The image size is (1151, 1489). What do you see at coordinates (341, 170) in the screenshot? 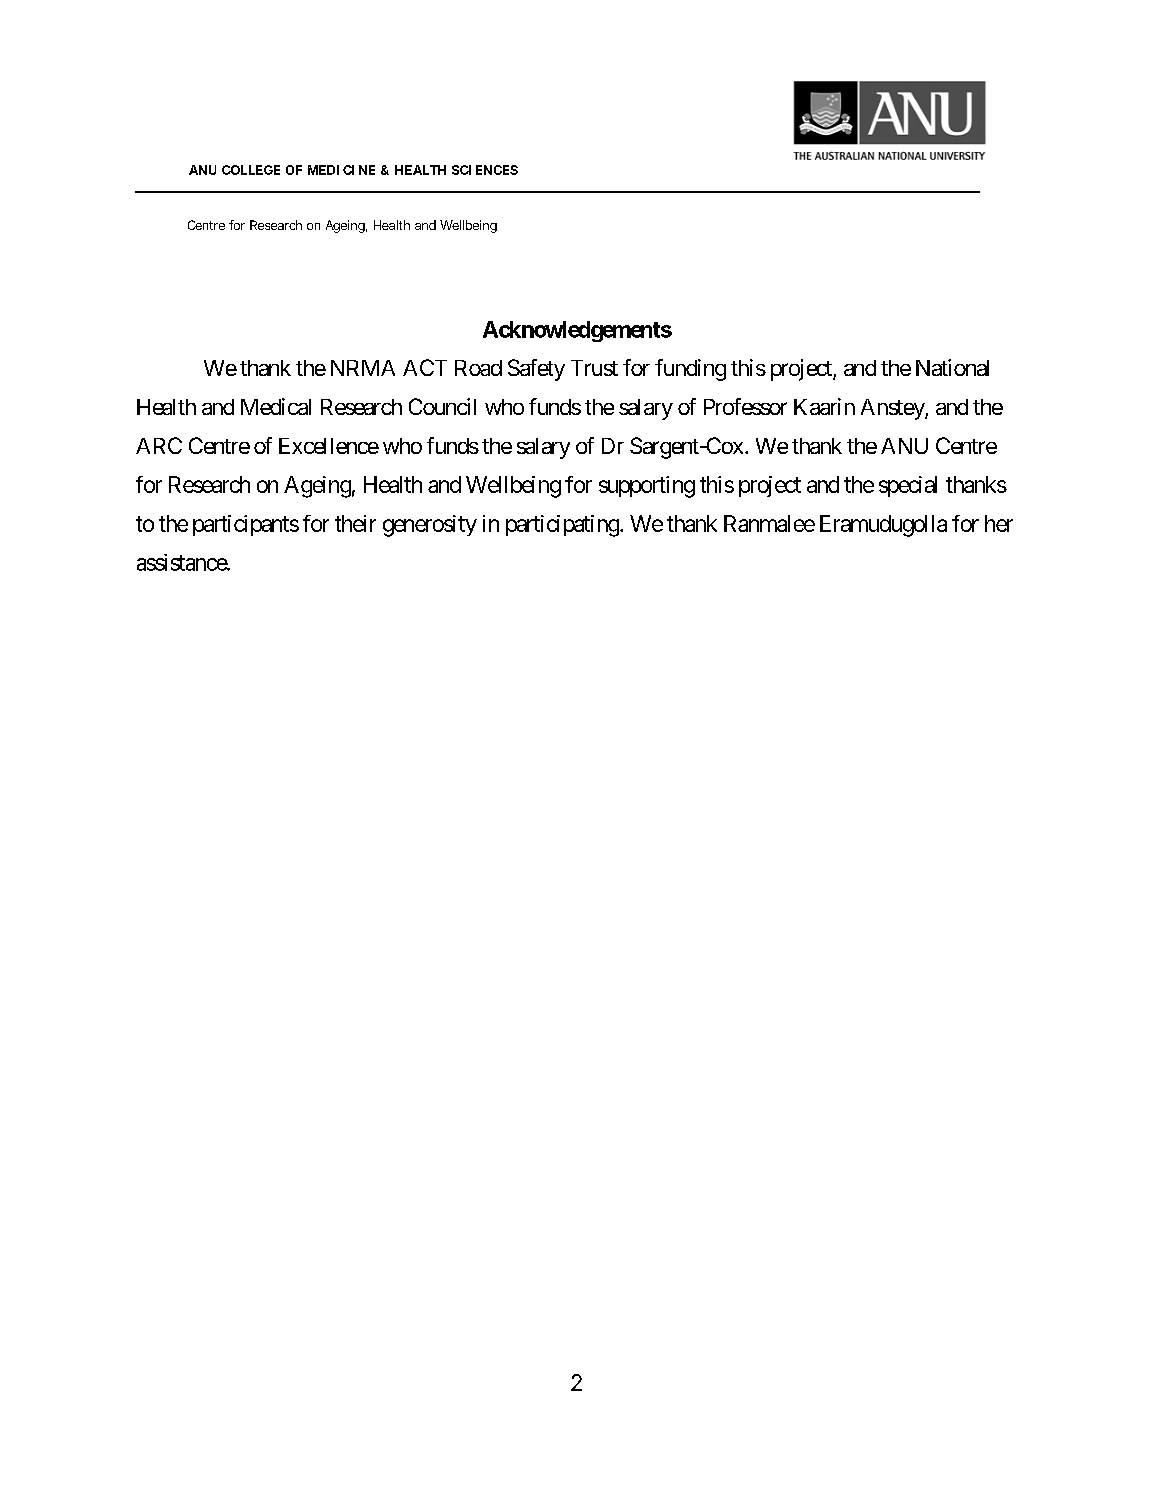
I see `MEDICINE` at bounding box center [341, 170].
